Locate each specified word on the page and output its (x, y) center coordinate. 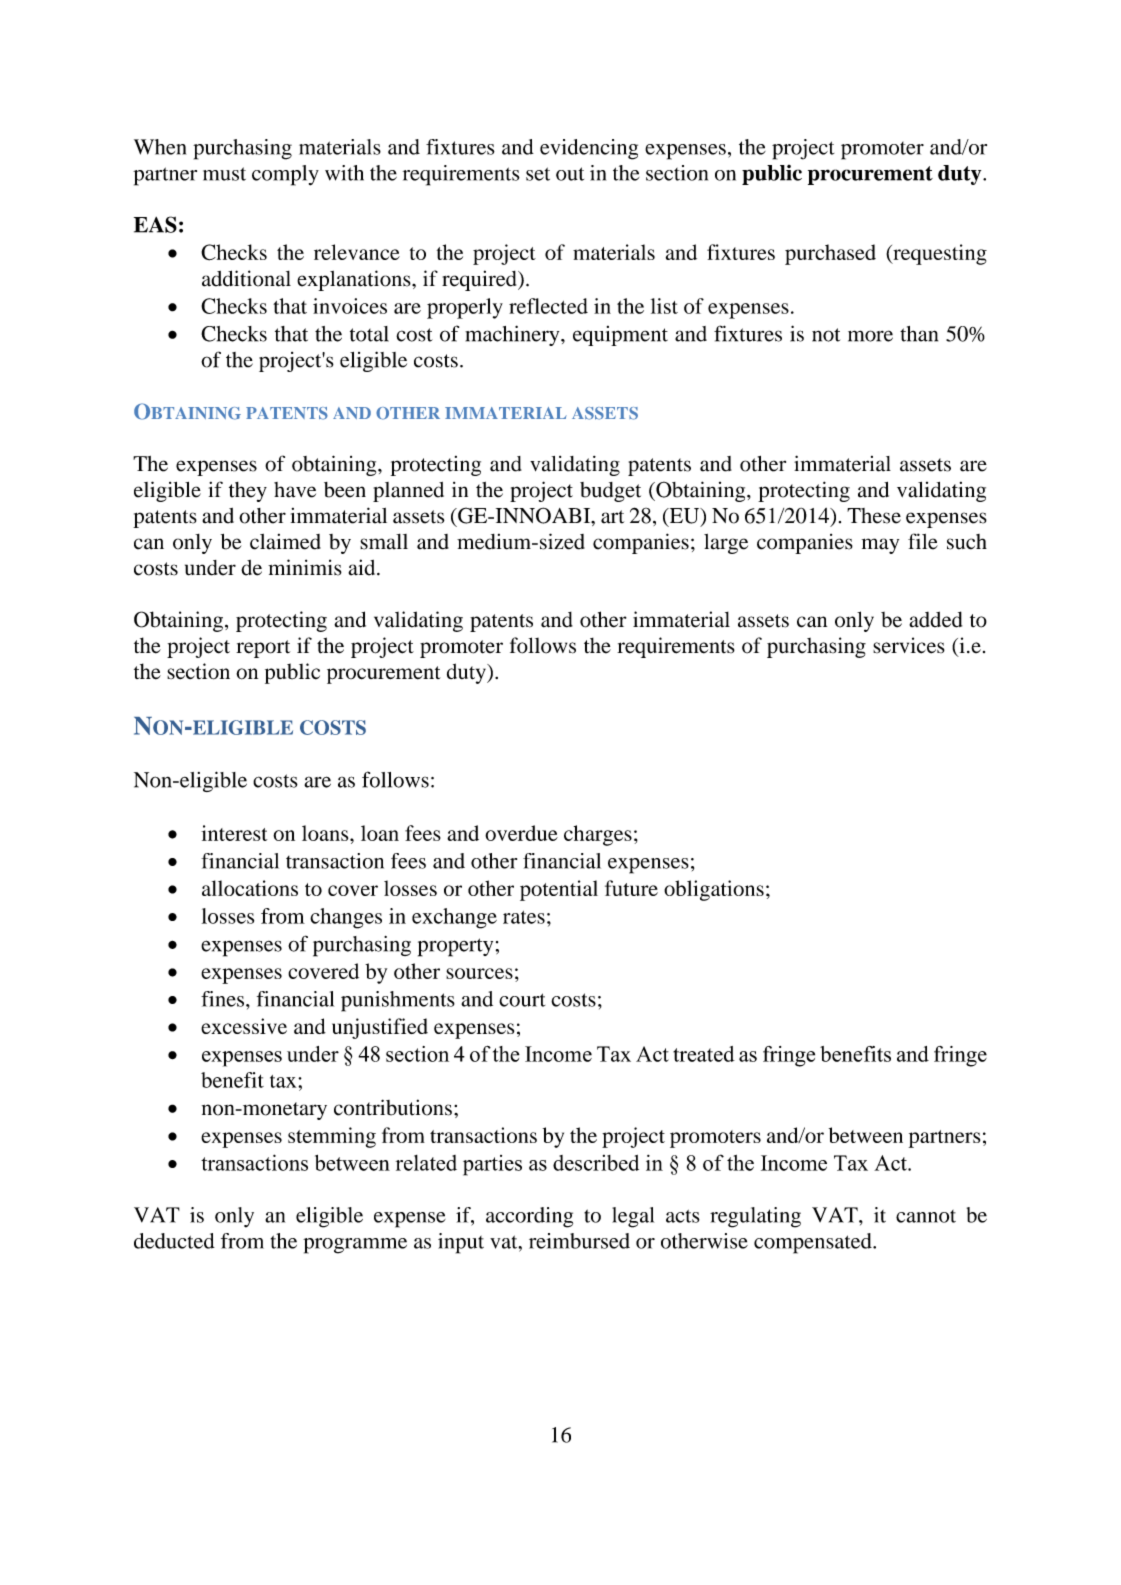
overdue (521, 833)
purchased (830, 254)
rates (524, 917)
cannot (926, 1216)
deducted (174, 1241)
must (224, 174)
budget (610, 492)
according (529, 1217)
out (570, 174)
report (263, 649)
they (248, 492)
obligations (714, 890)
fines (224, 999)
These (874, 516)
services (909, 645)
